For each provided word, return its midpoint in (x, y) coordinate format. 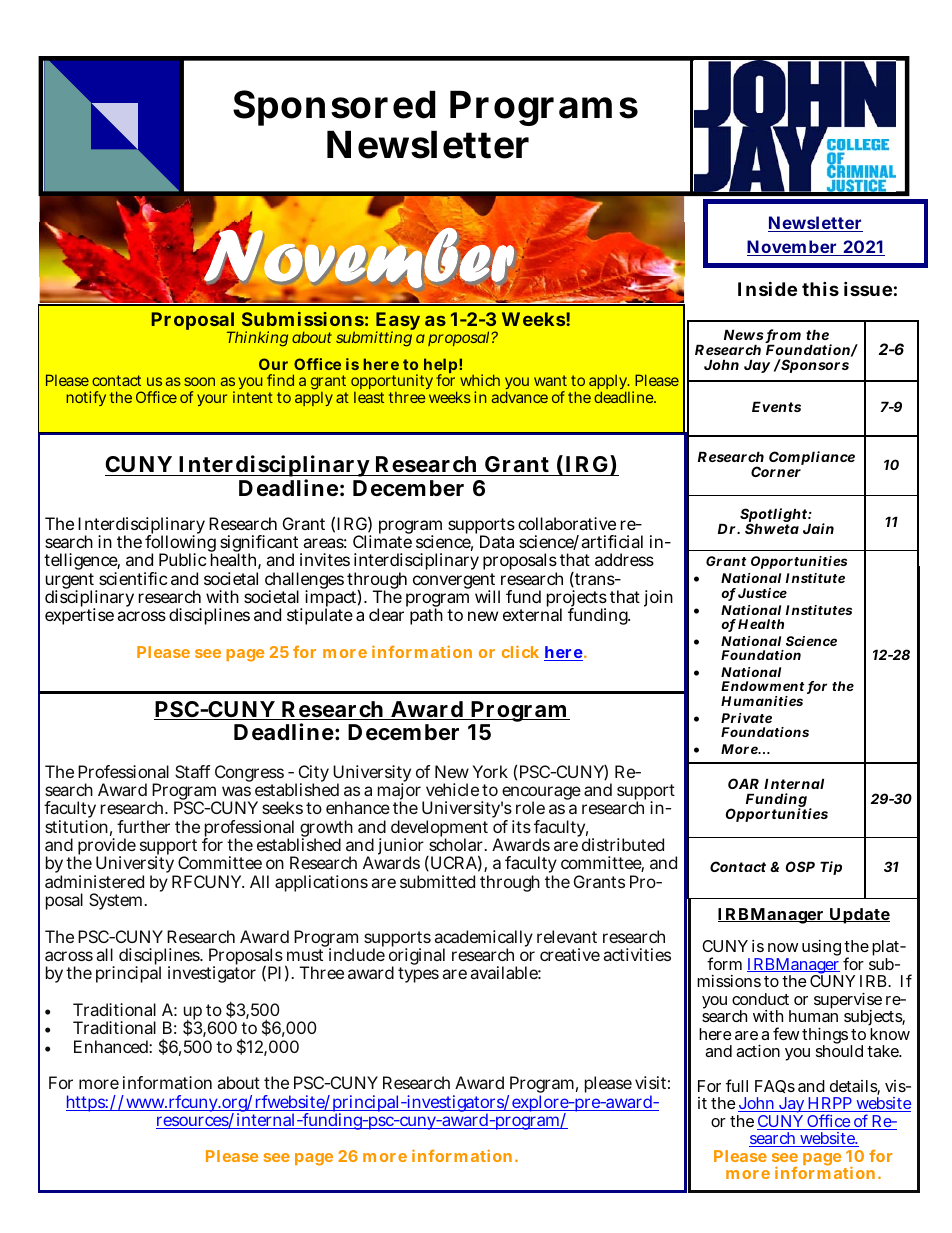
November (793, 248)
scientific (133, 578)
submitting (374, 339)
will (487, 596)
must (305, 955)
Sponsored (334, 108)
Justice (762, 593)
